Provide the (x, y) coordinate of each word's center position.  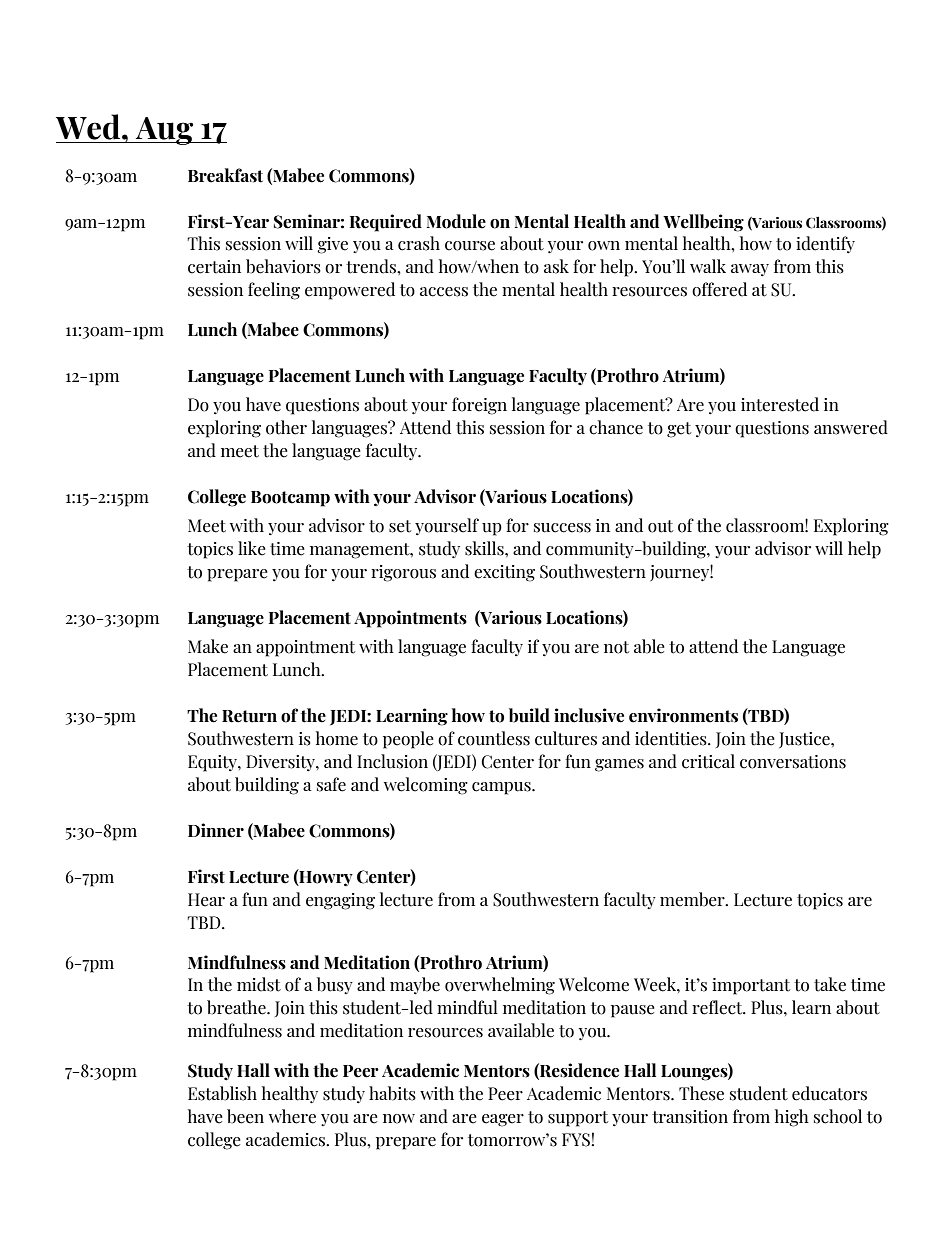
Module (456, 221)
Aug (165, 131)
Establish (222, 1093)
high (792, 1118)
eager (503, 1120)
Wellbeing (703, 223)
